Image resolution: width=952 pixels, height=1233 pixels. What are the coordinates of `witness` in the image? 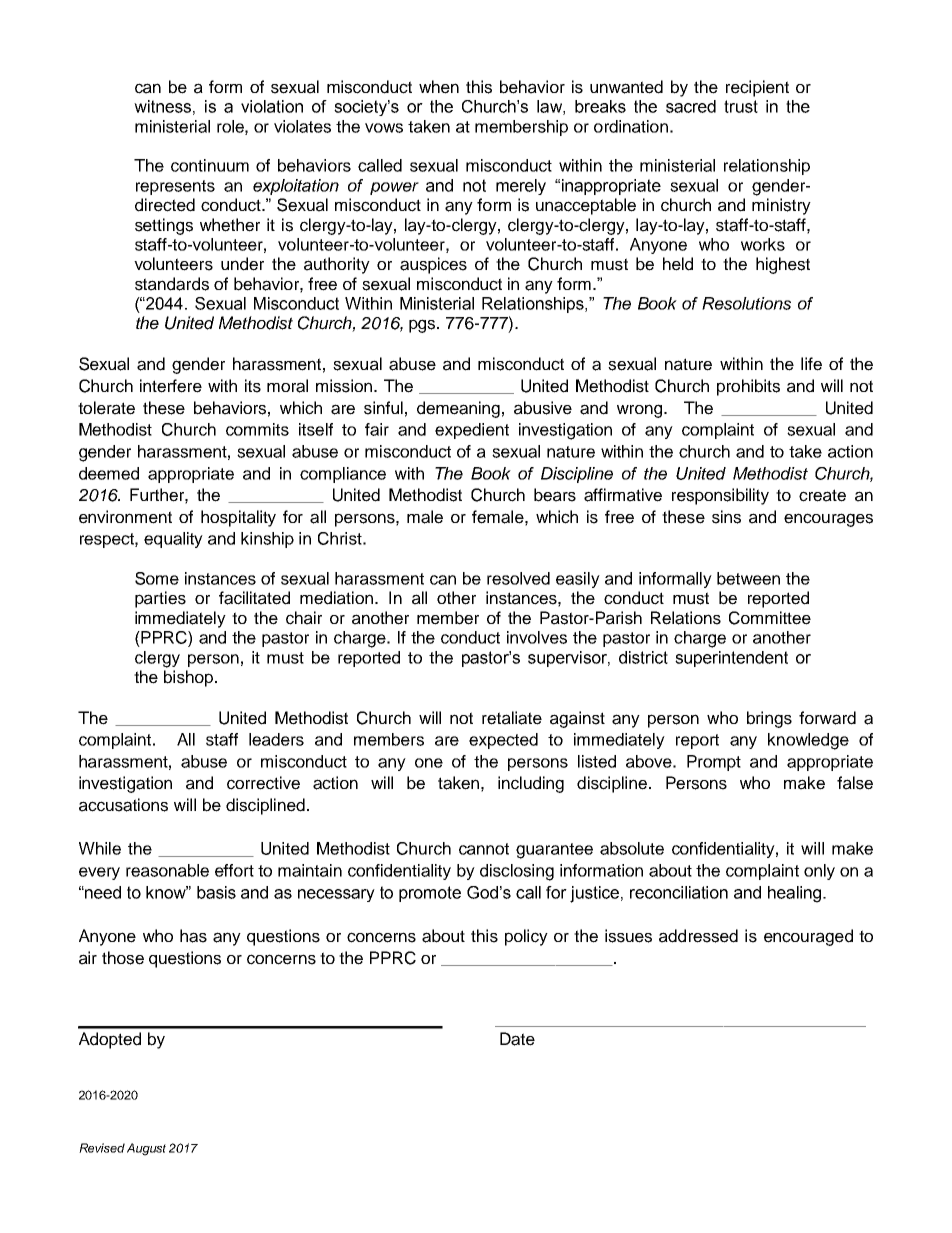 It's located at (162, 106).
